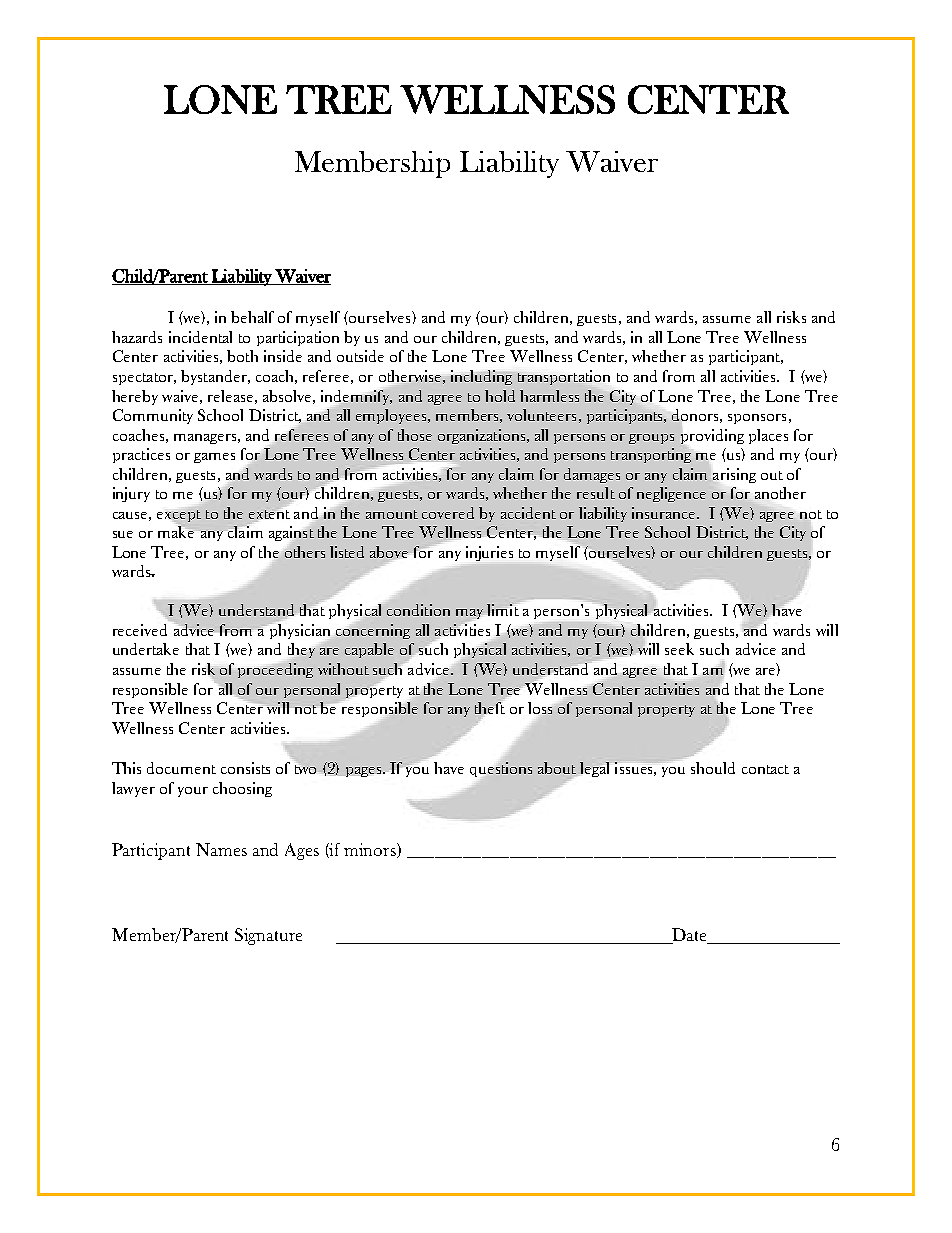 This image has height=1233, width=952. I want to click on Signature, so click(268, 936).
